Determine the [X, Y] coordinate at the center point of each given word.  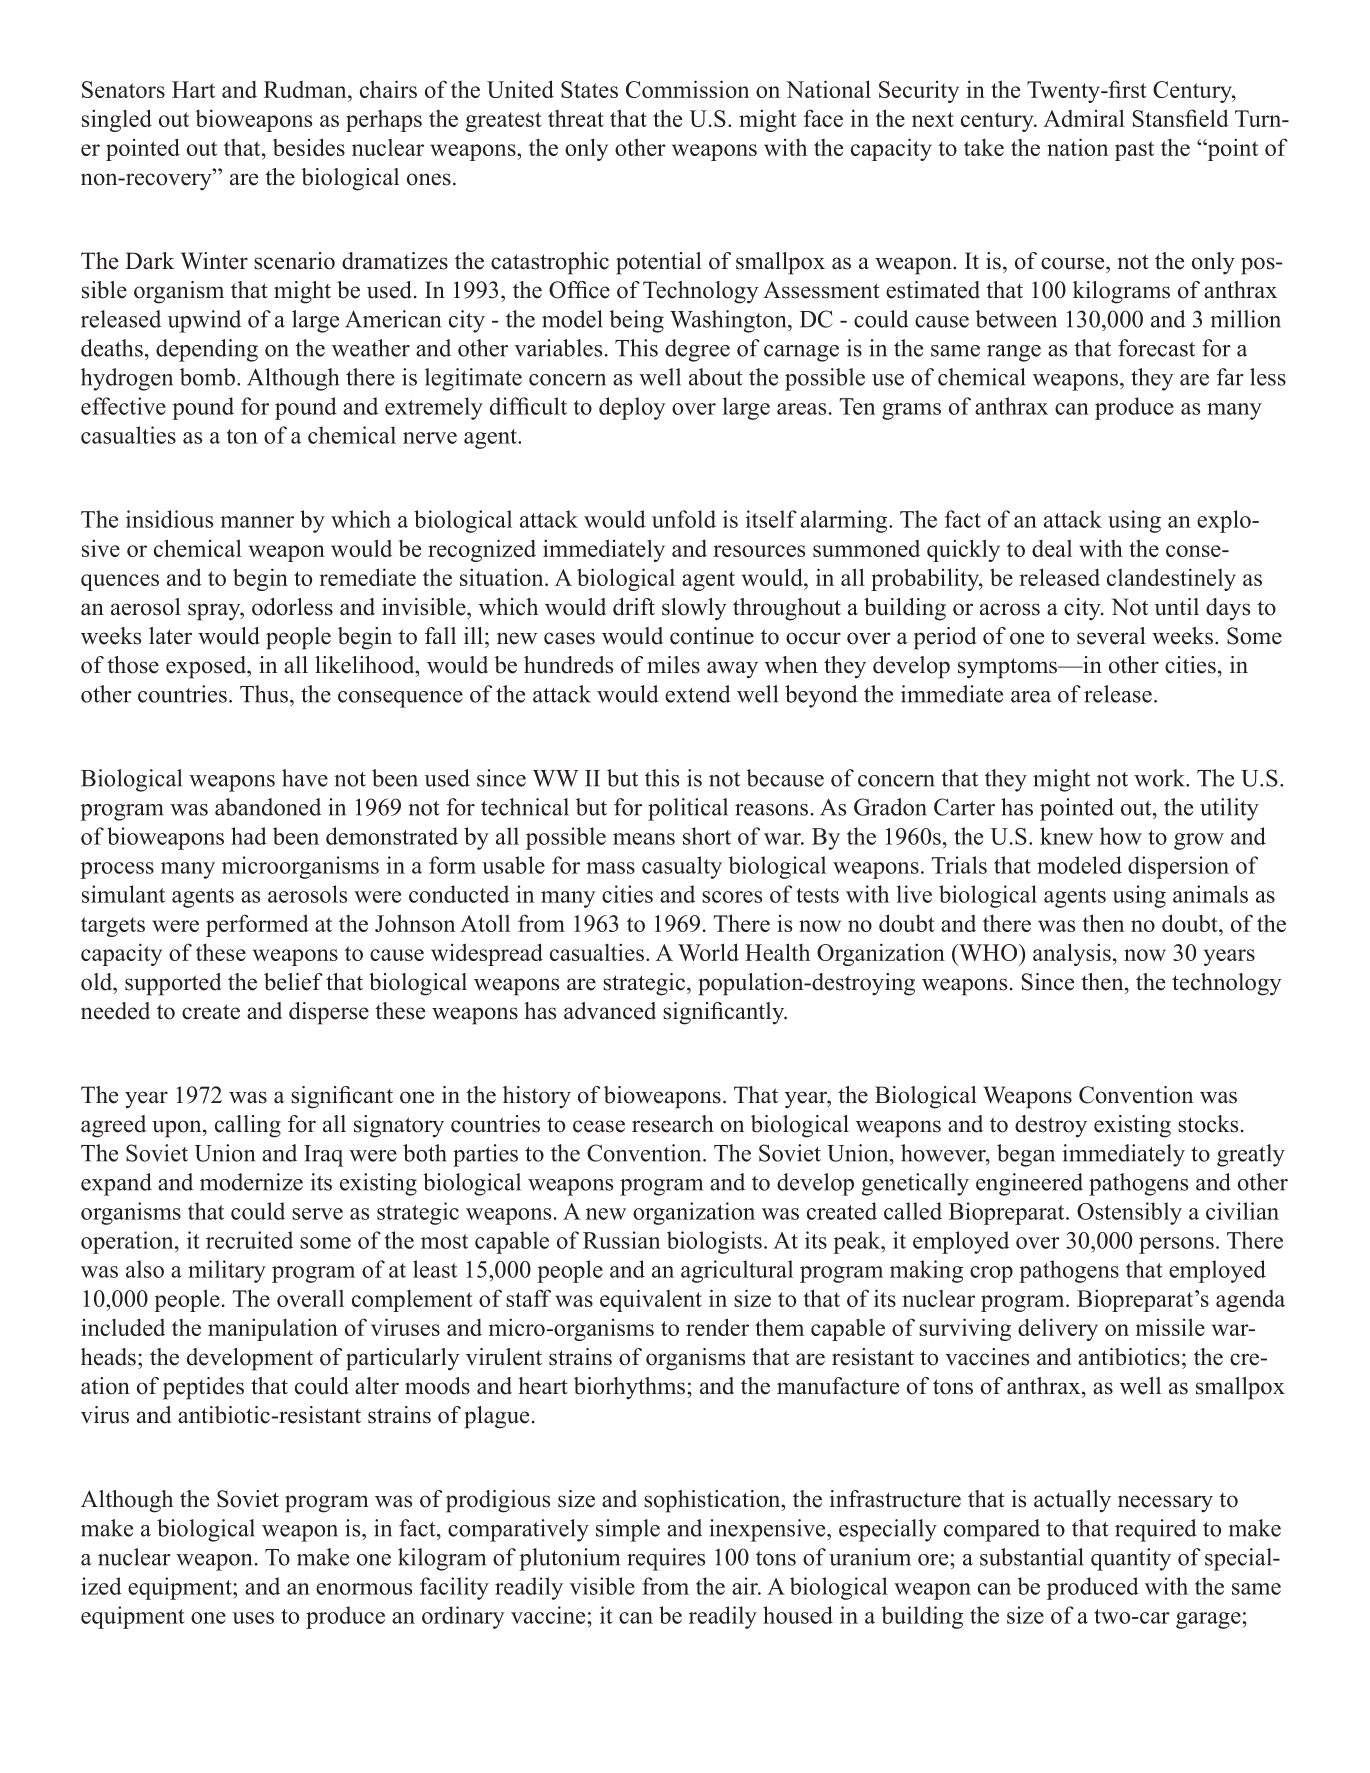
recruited [249, 1240]
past [1134, 151]
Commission [687, 89]
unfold [684, 519]
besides [309, 147]
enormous [364, 1589]
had [249, 836]
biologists [714, 1242]
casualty [682, 867]
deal [1052, 548]
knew [1066, 836]
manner [257, 522]
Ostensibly [1129, 1213]
